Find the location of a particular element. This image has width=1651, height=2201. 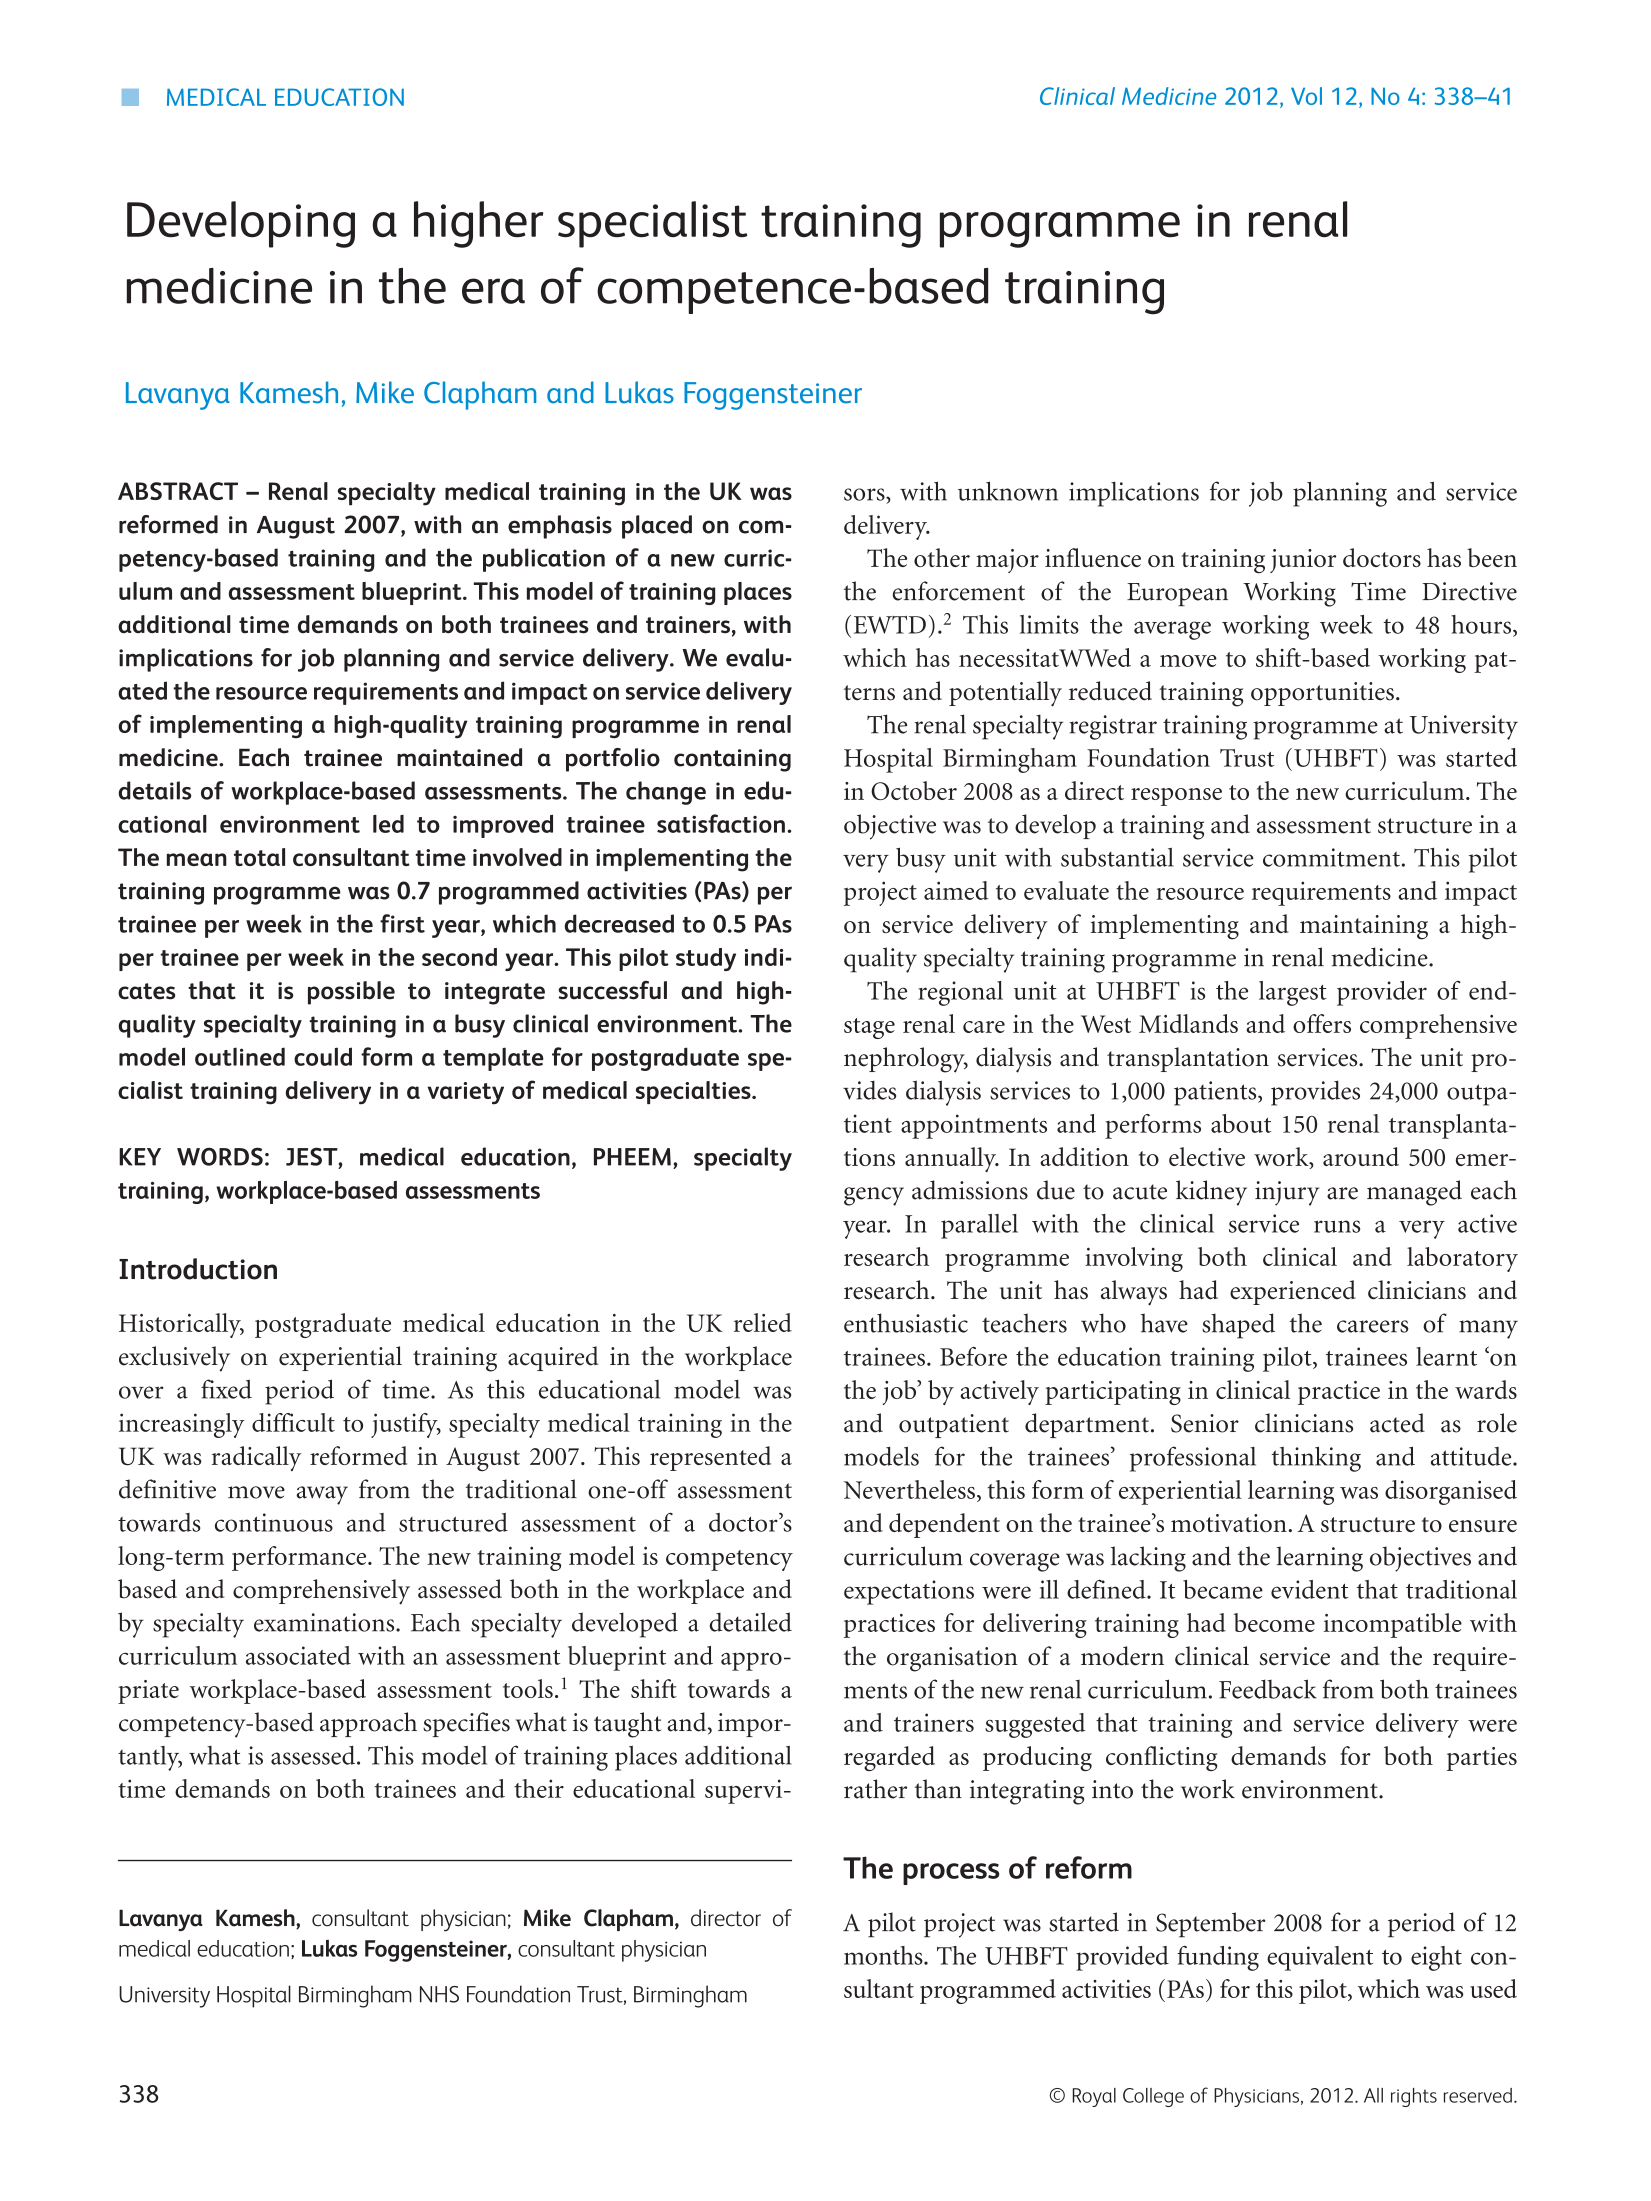

other is located at coordinates (942, 557).
